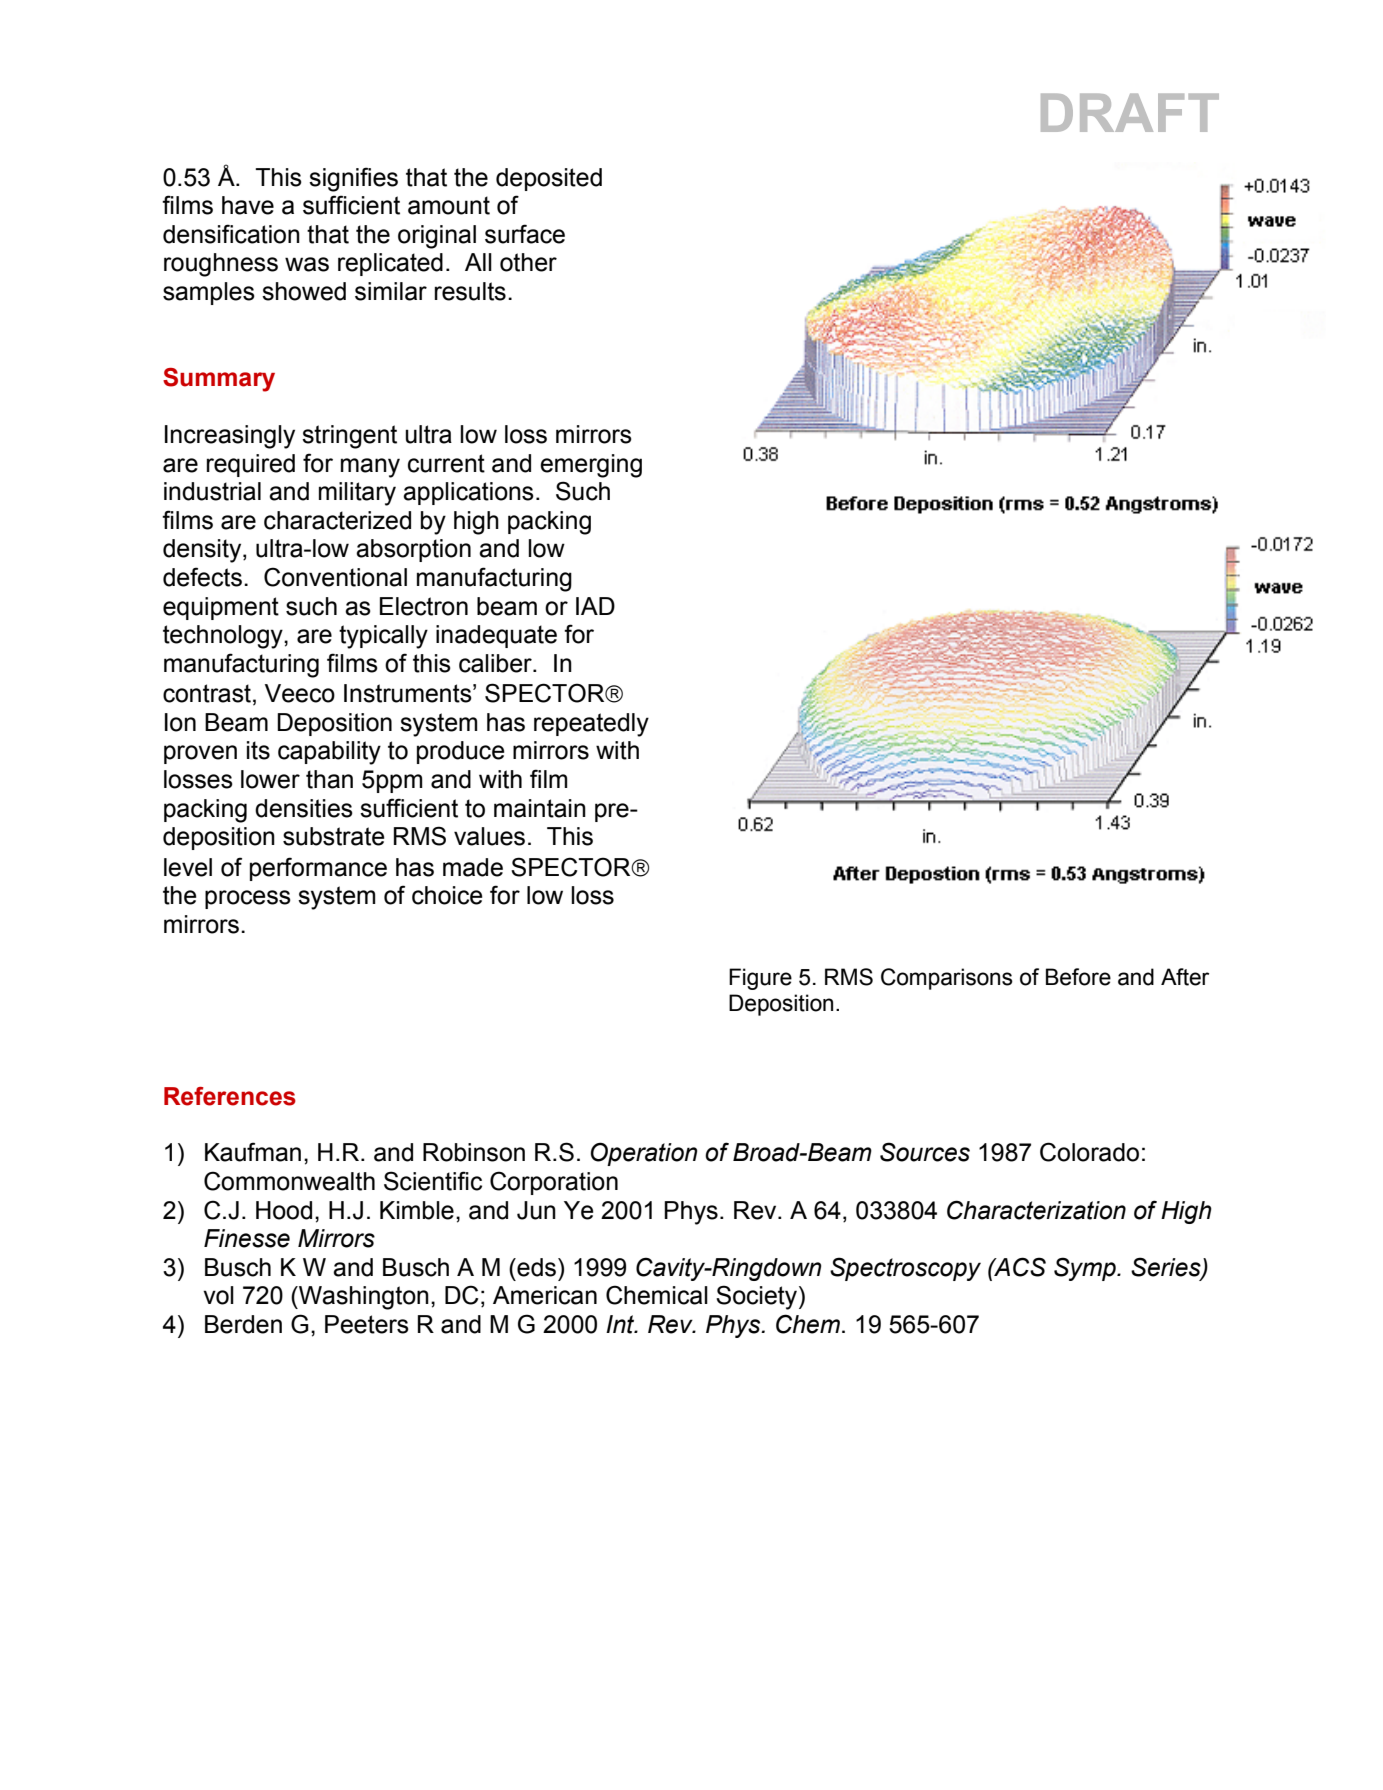 The width and height of the screenshot is (1383, 1790). What do you see at coordinates (248, 899) in the screenshot?
I see `process` at bounding box center [248, 899].
